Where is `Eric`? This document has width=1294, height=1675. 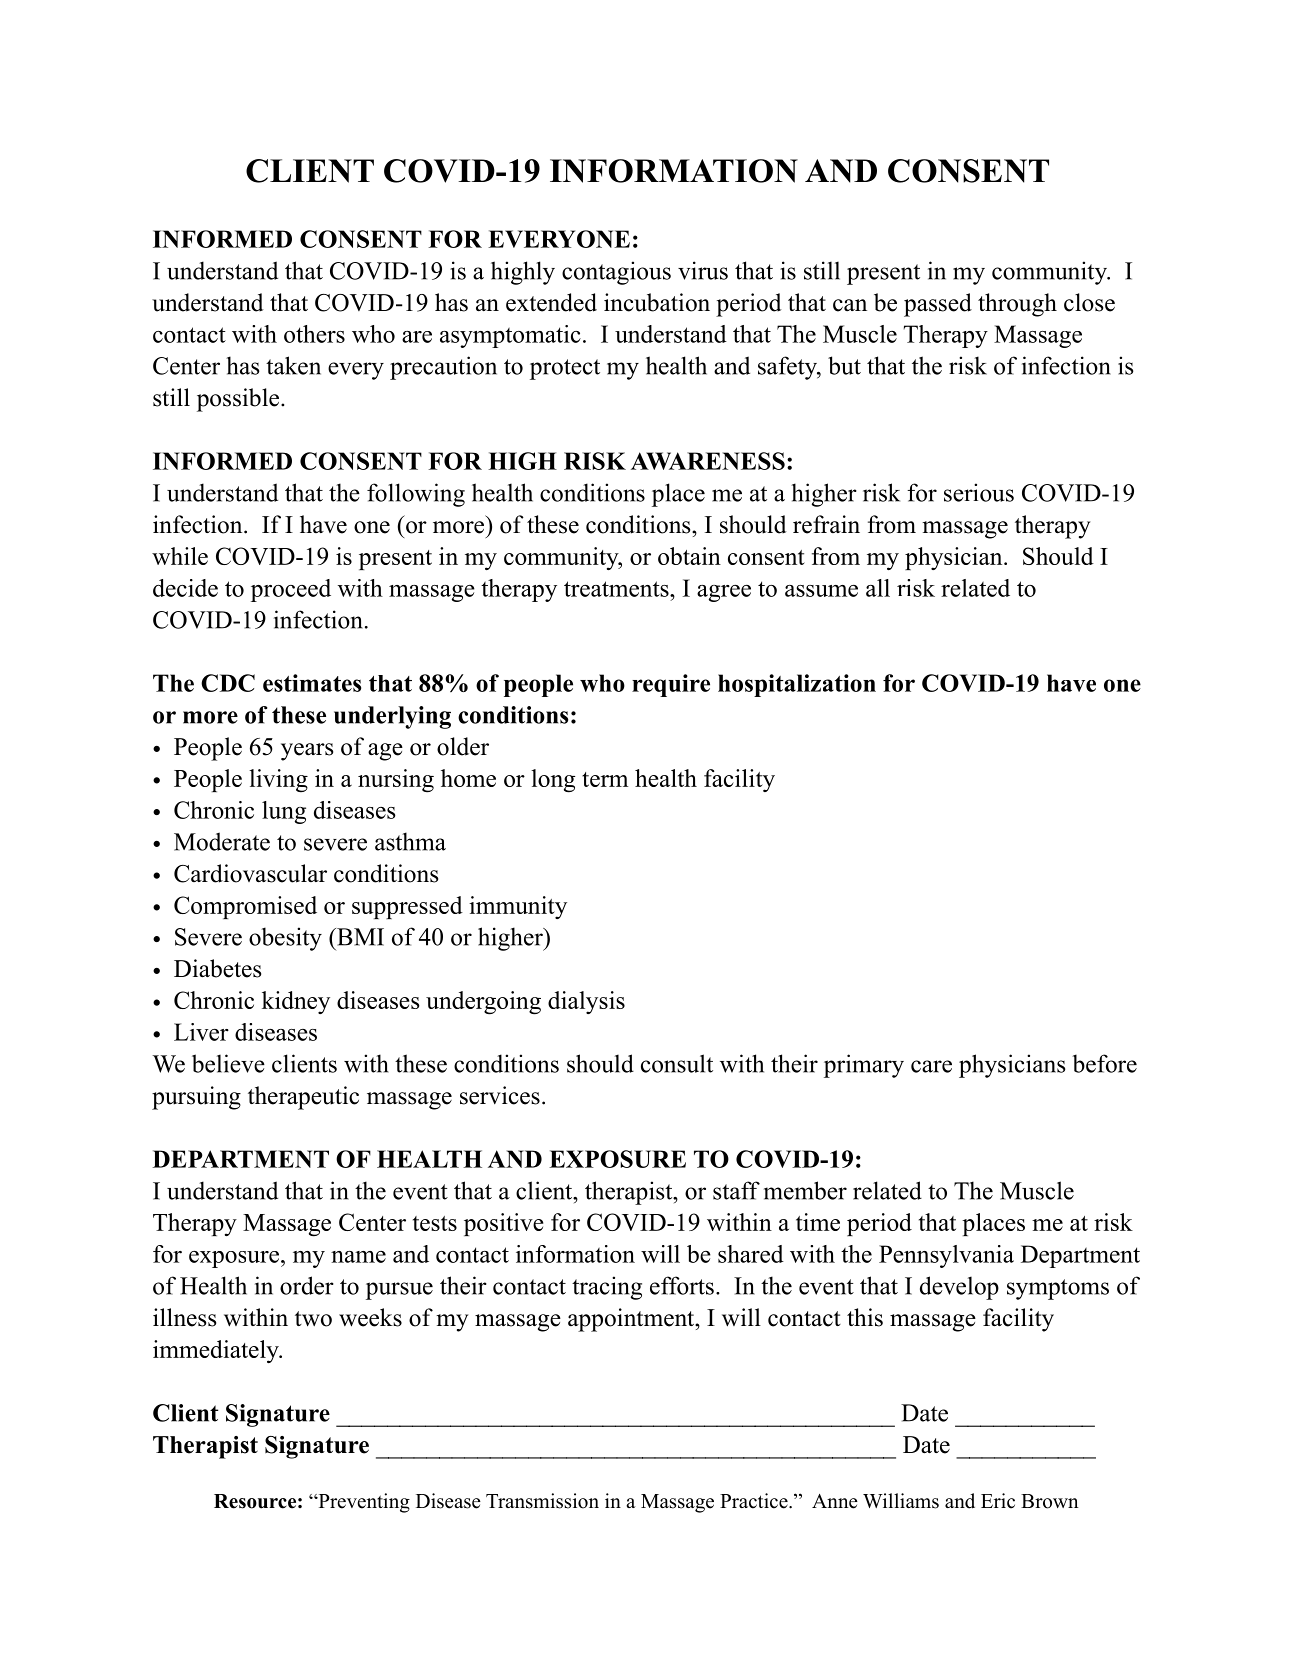 Eric is located at coordinates (998, 1501).
